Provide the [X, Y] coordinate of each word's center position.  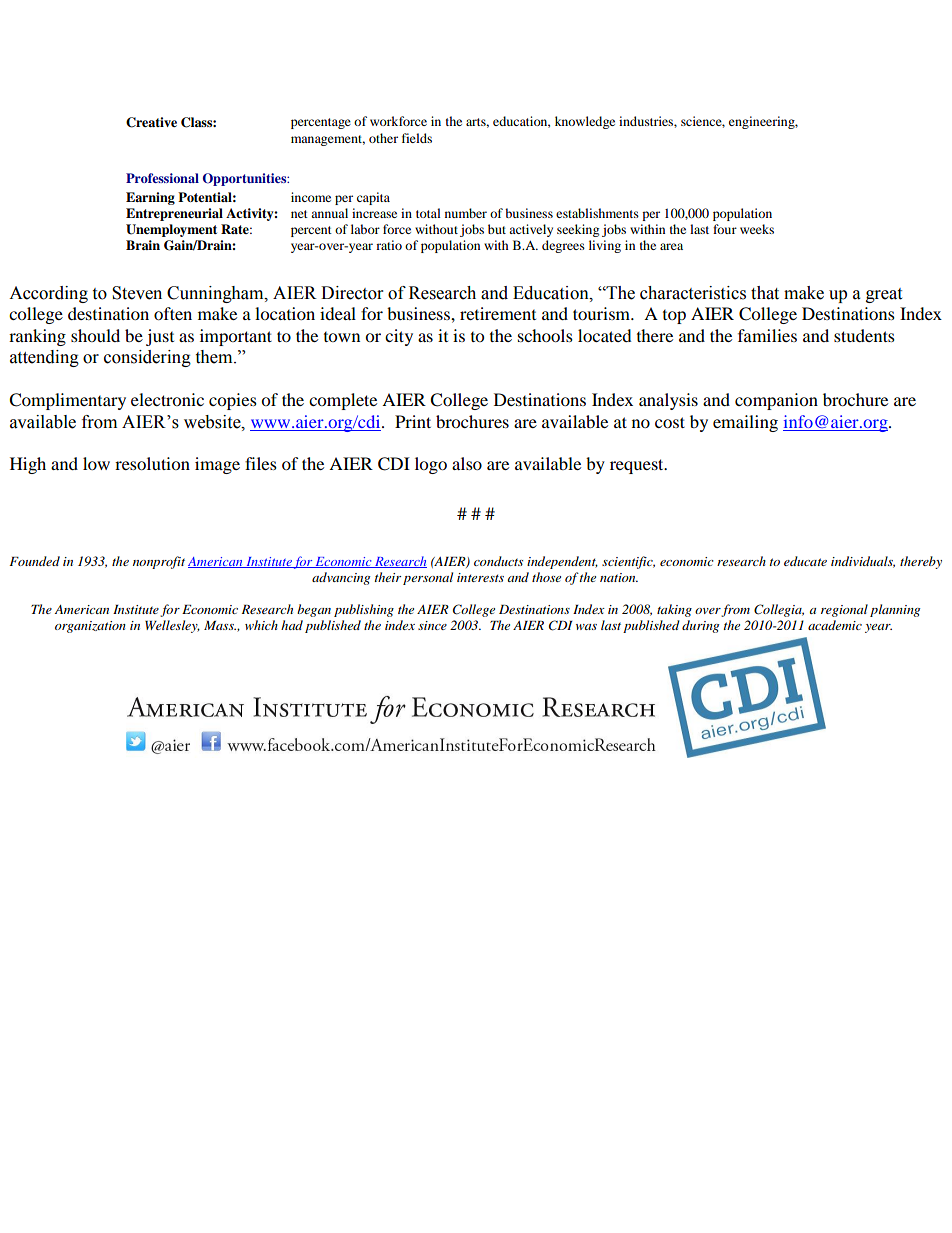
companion [776, 401]
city [399, 337]
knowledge [585, 122]
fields [417, 138]
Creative [151, 122]
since [432, 625]
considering [147, 358]
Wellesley [172, 626]
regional [844, 610]
